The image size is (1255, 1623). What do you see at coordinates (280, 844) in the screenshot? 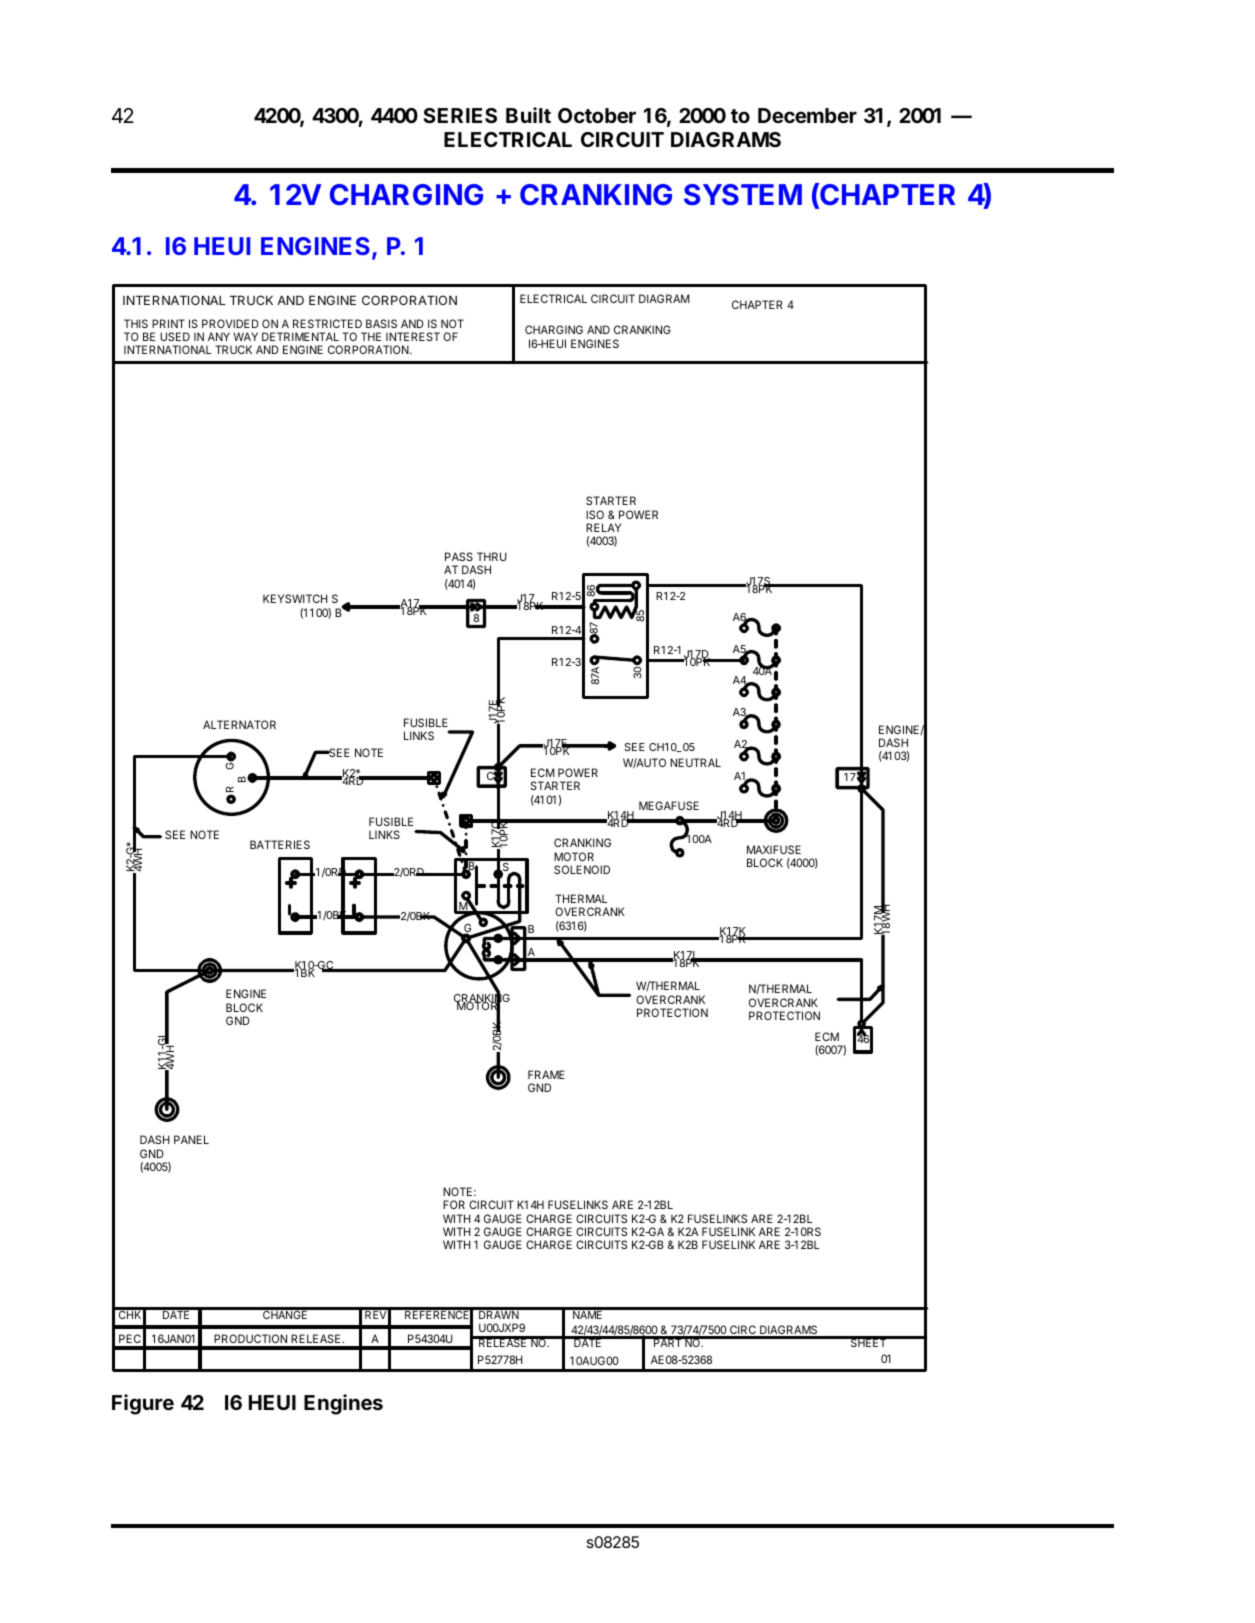
I see `BATTERIES` at bounding box center [280, 844].
